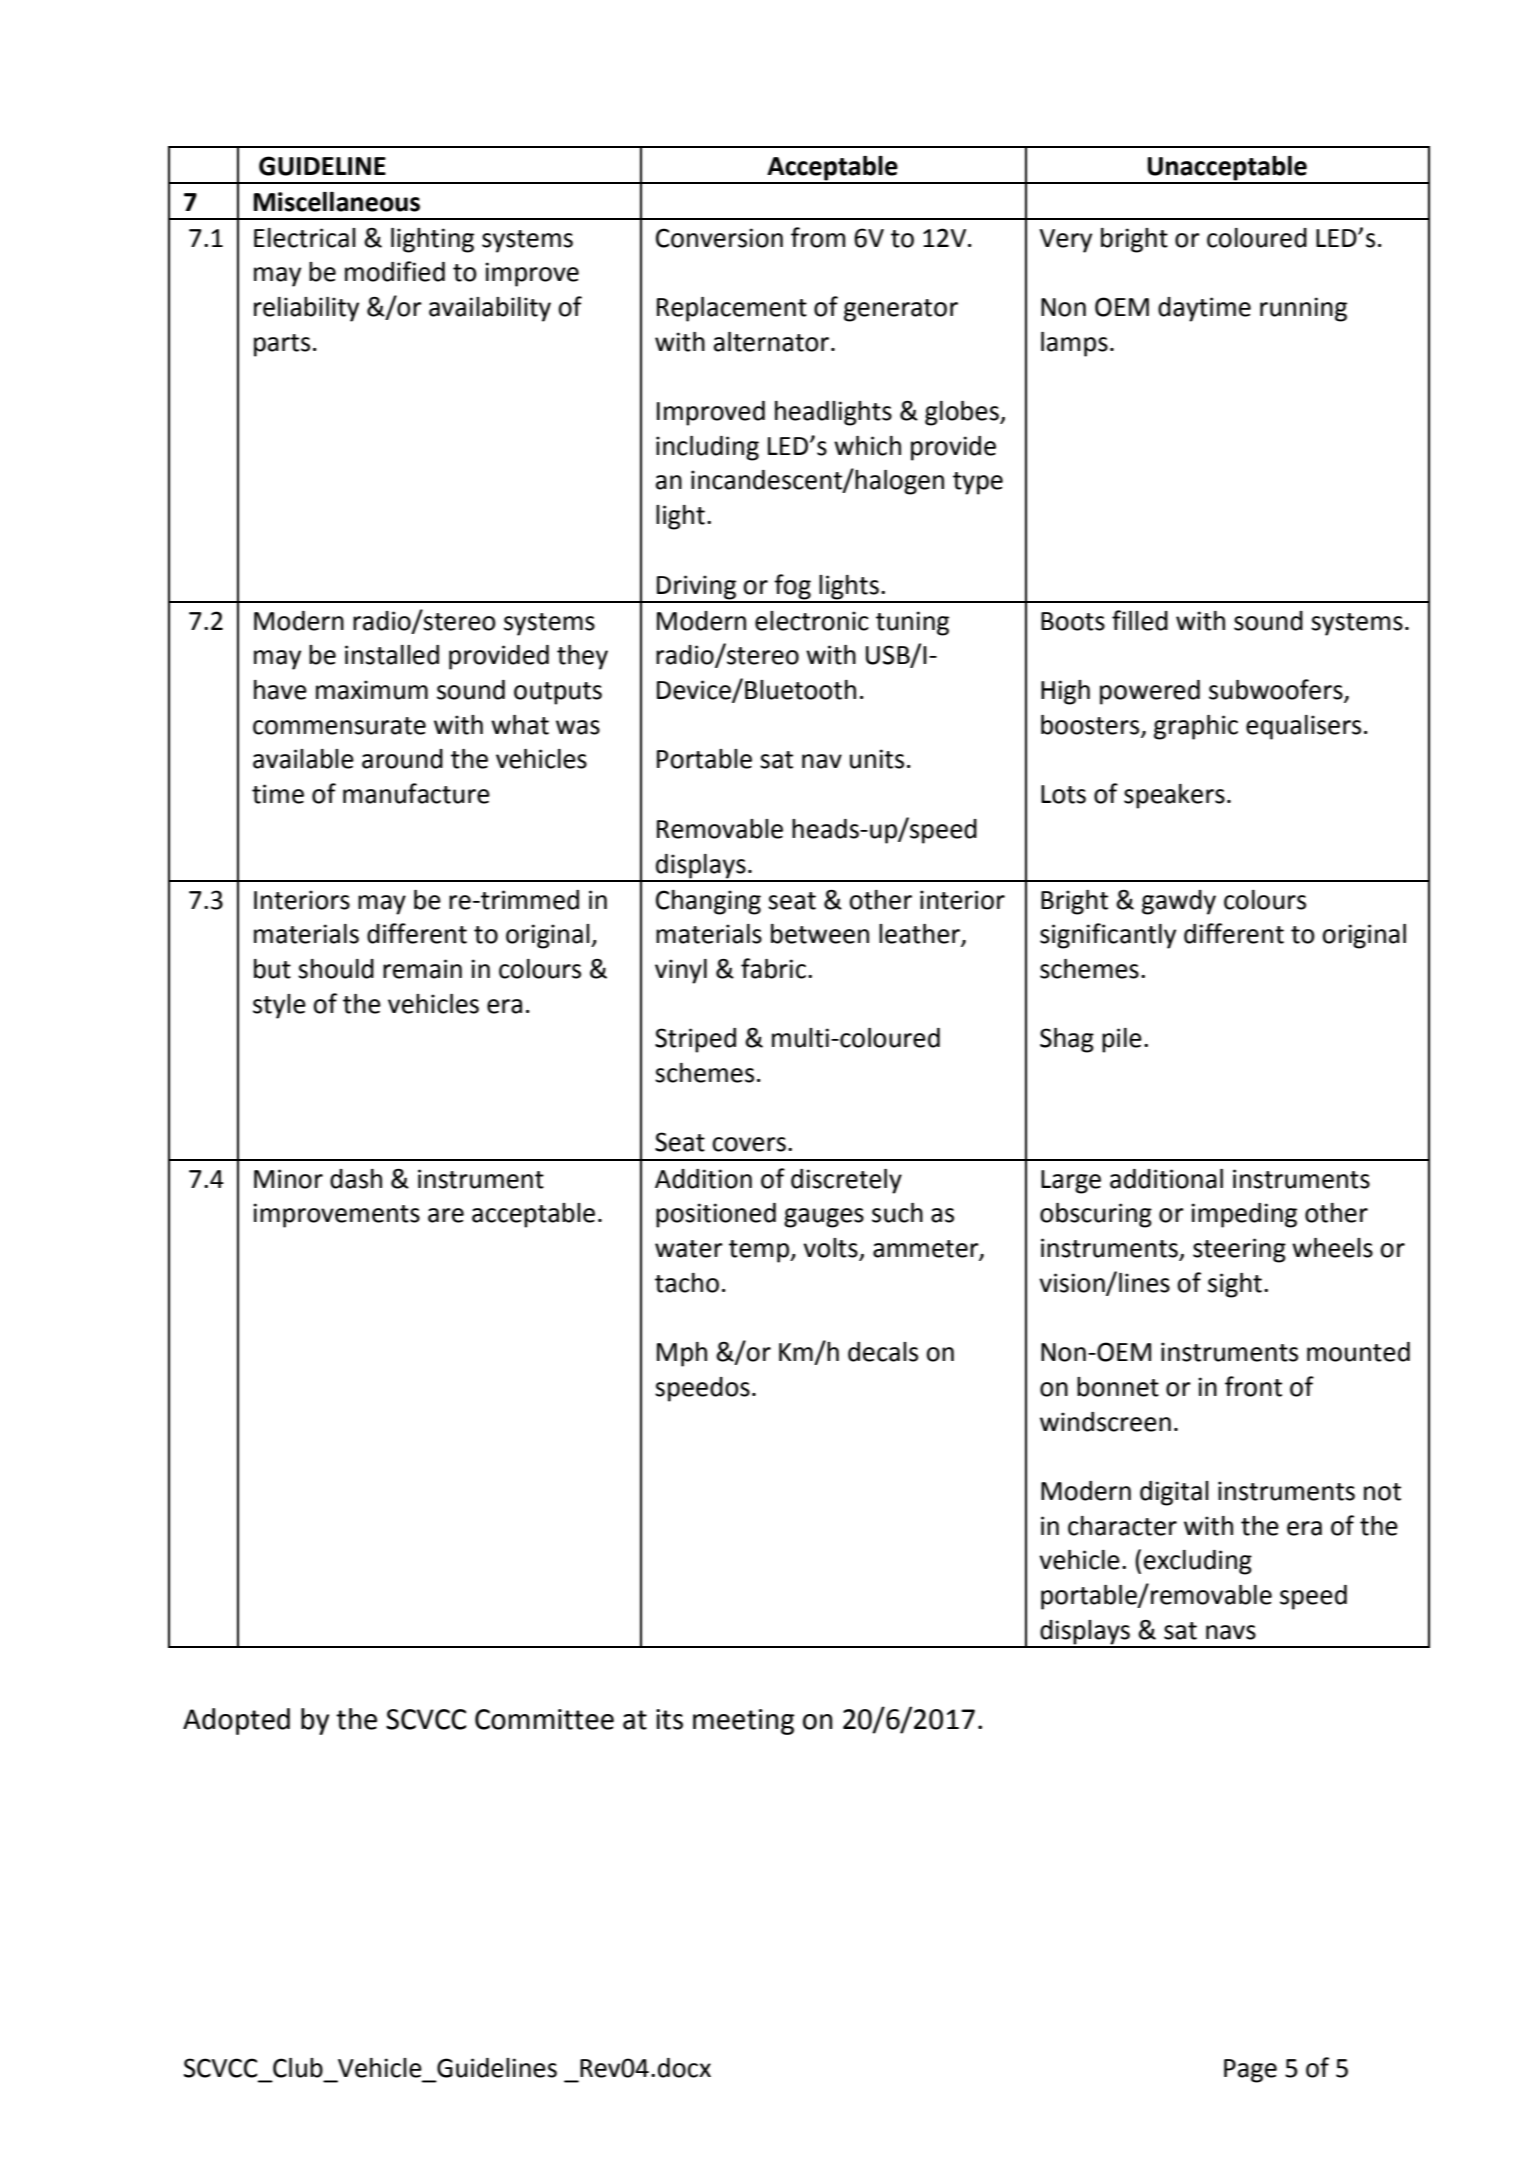  Describe the element at coordinates (818, 237) in the screenshot. I see `from` at that location.
